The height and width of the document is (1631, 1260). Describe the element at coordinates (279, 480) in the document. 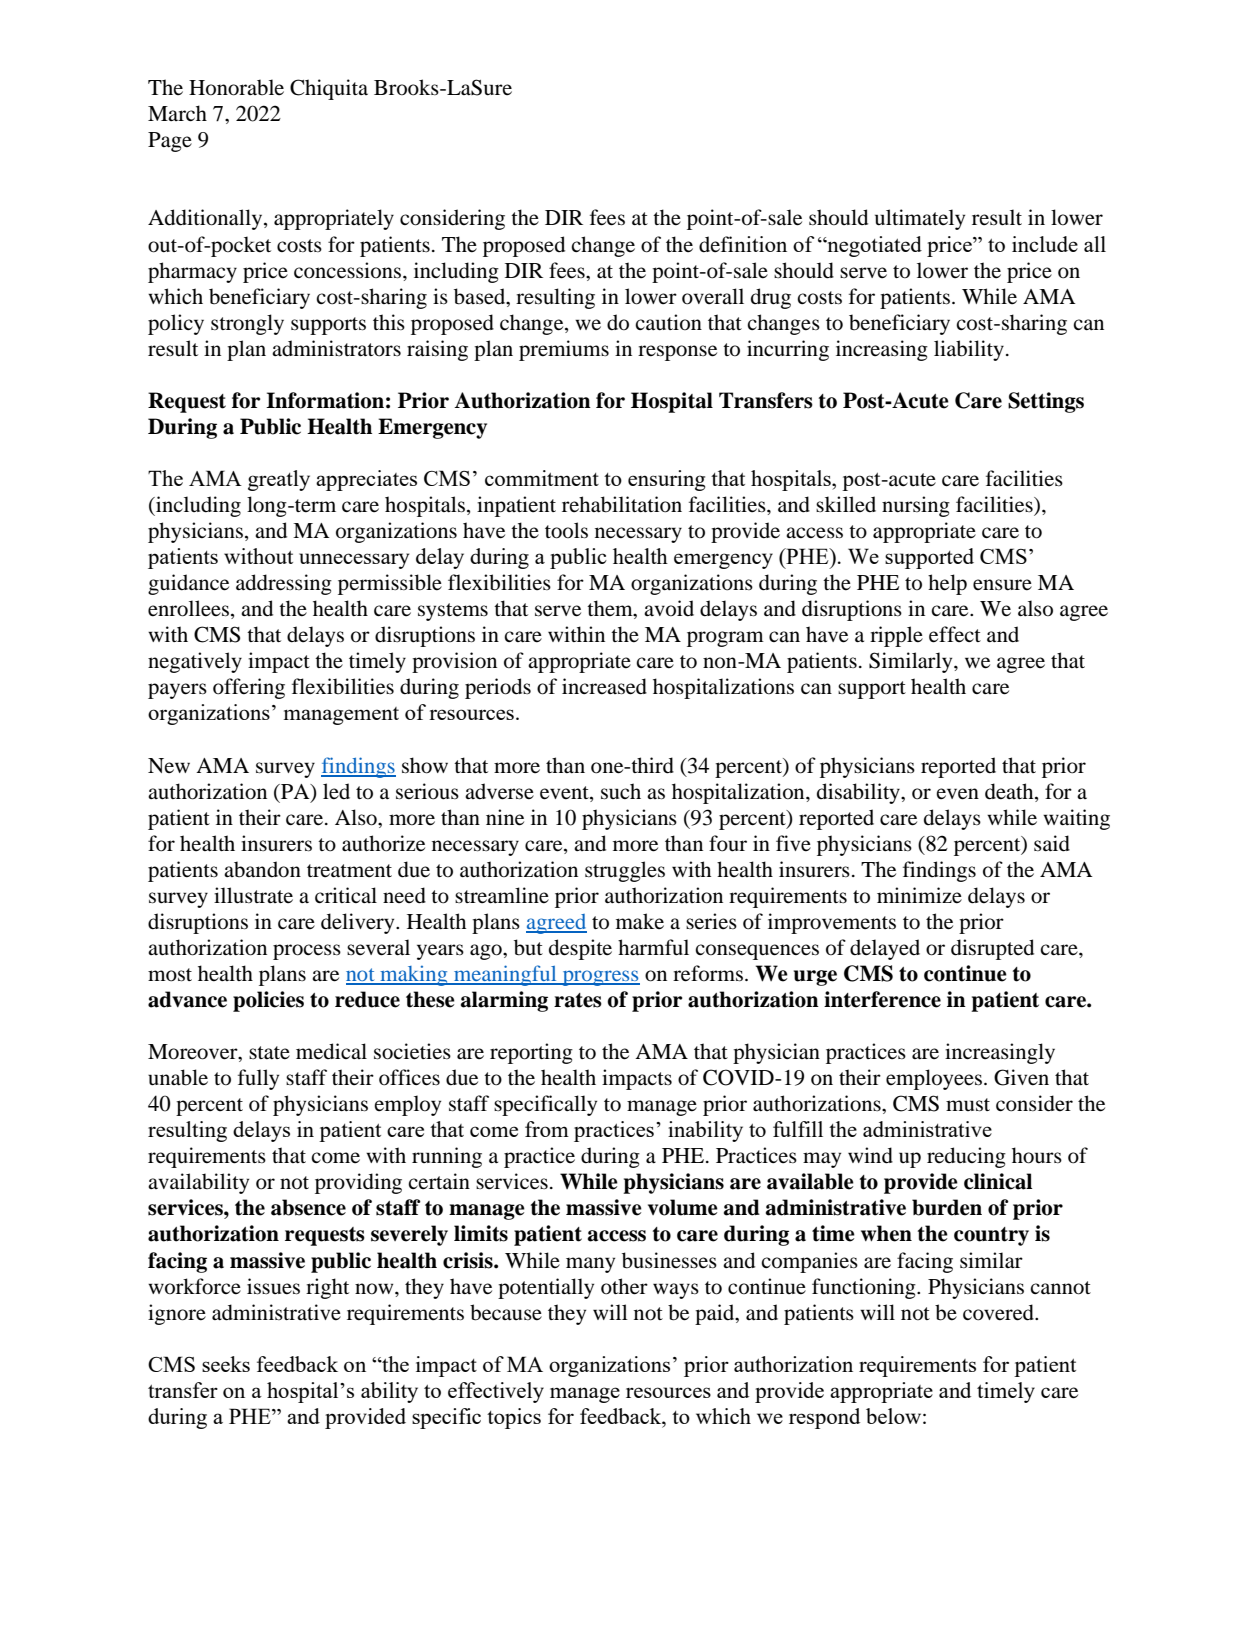

I see `greatly` at that location.
